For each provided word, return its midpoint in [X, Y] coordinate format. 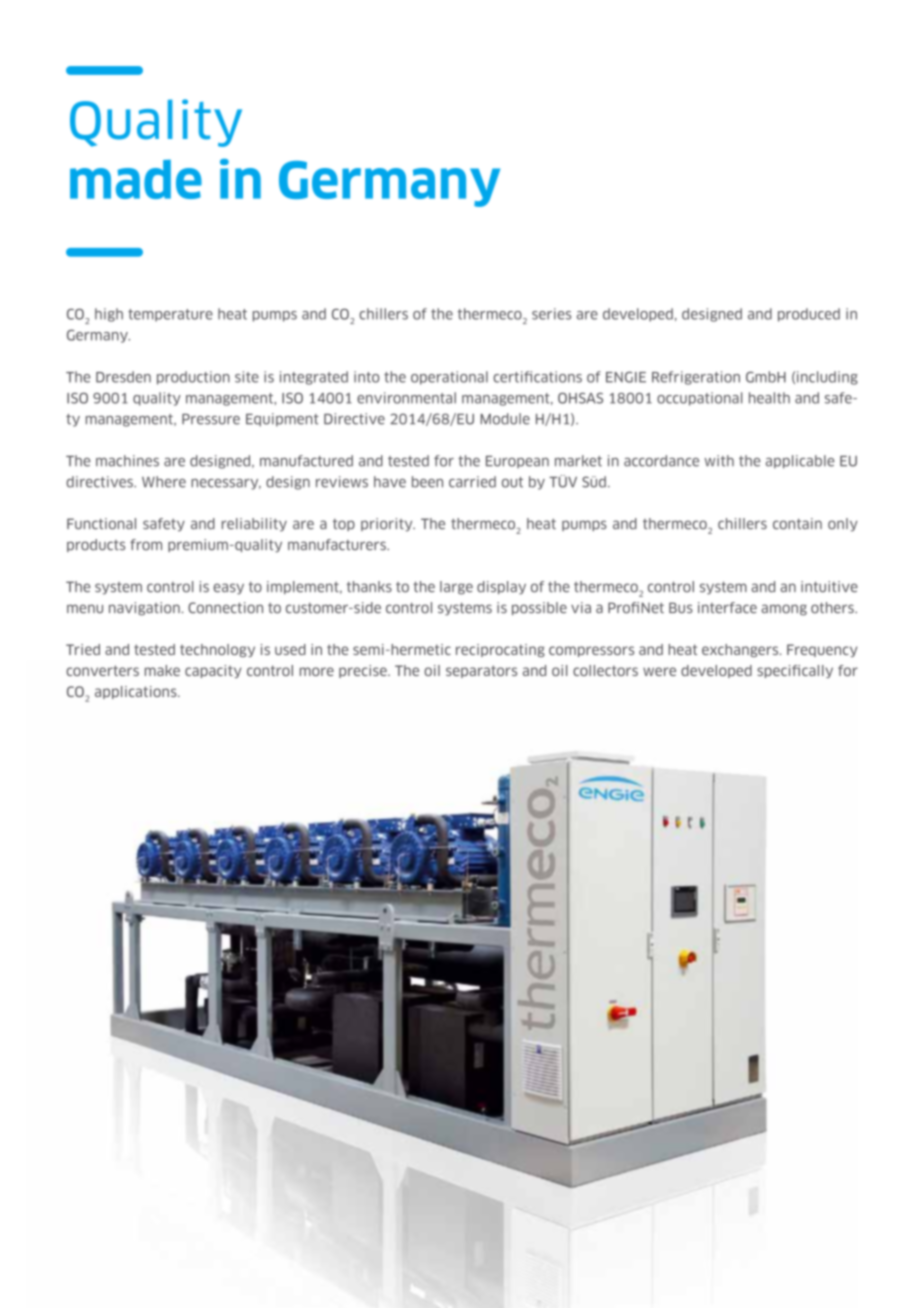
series [551, 314]
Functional [101, 524]
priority [388, 525]
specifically [795, 671]
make [162, 670]
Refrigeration [696, 378]
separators [481, 671]
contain [797, 524]
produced [809, 315]
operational [449, 378]
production [193, 378]
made [136, 179]
